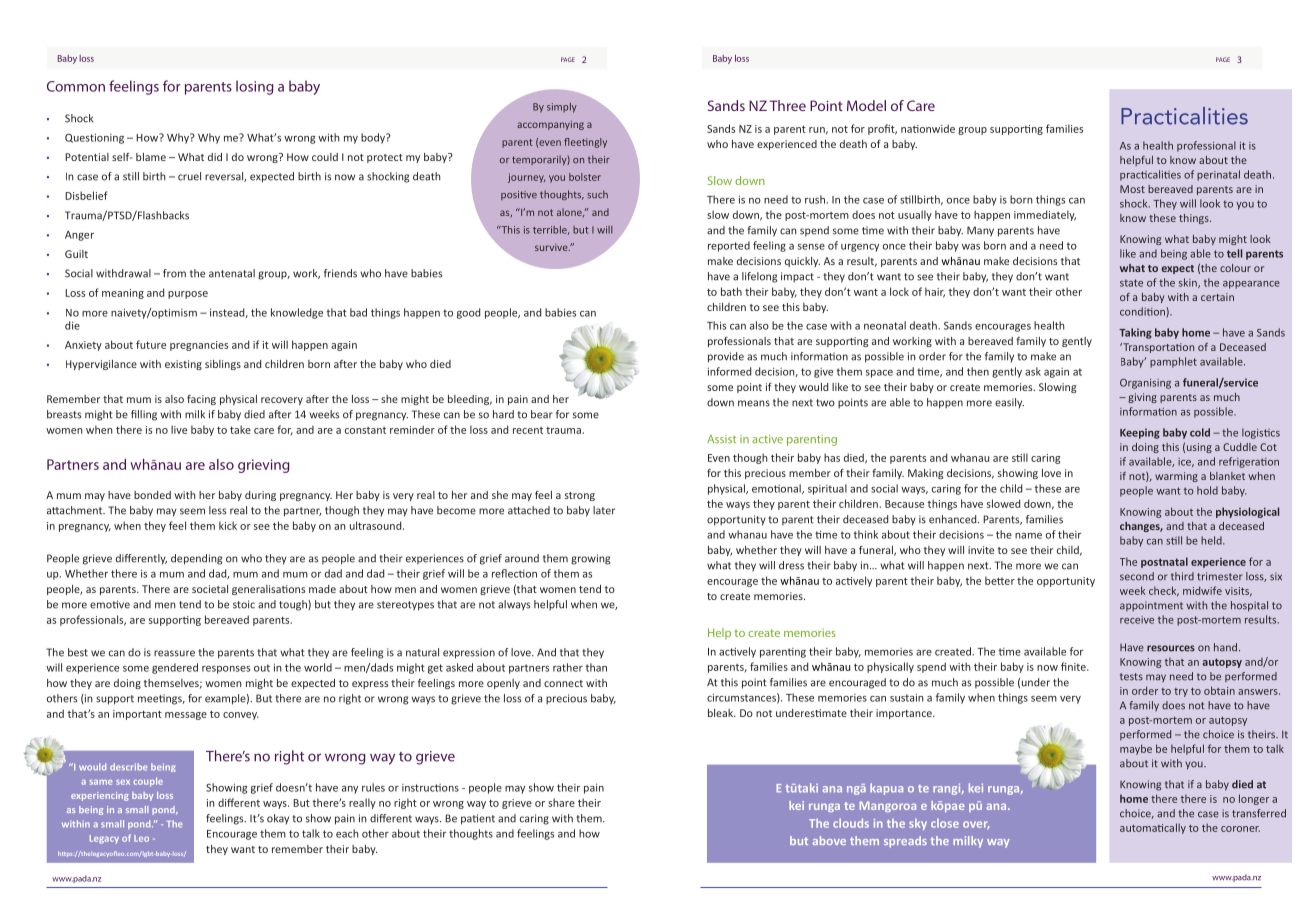  I want to click on resources, so click(1171, 648).
